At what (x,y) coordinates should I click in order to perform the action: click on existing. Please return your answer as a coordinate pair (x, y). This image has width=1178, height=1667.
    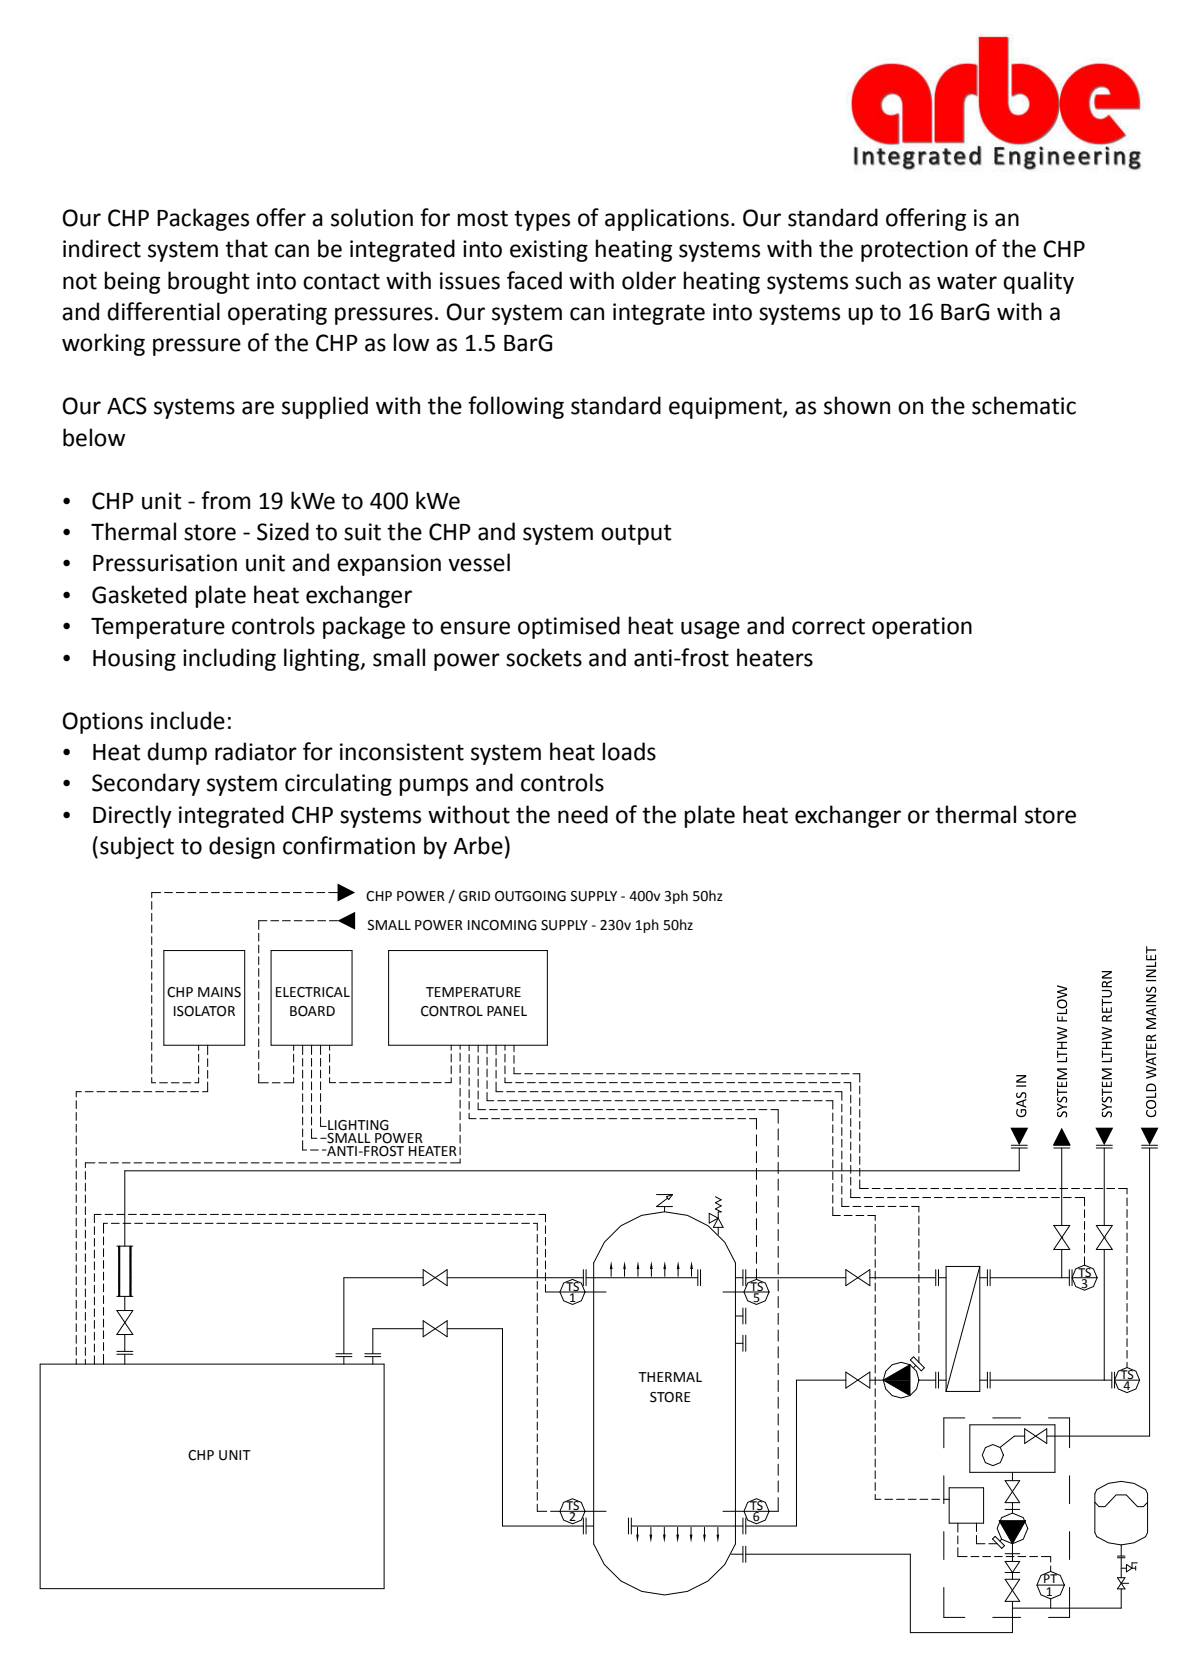
    Looking at the image, I should click on (549, 251).
